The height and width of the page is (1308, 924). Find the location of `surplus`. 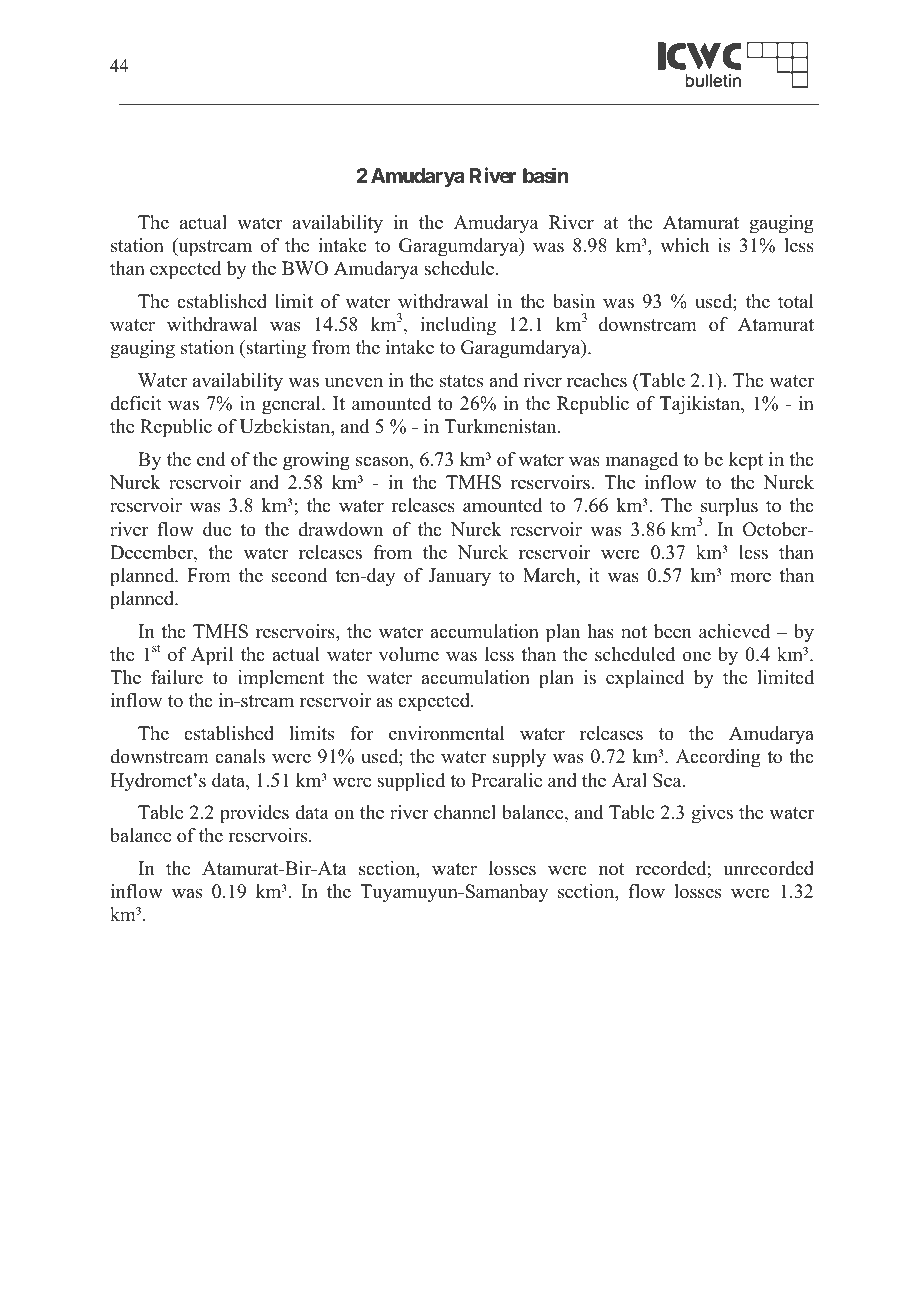

surplus is located at coordinates (728, 509).
